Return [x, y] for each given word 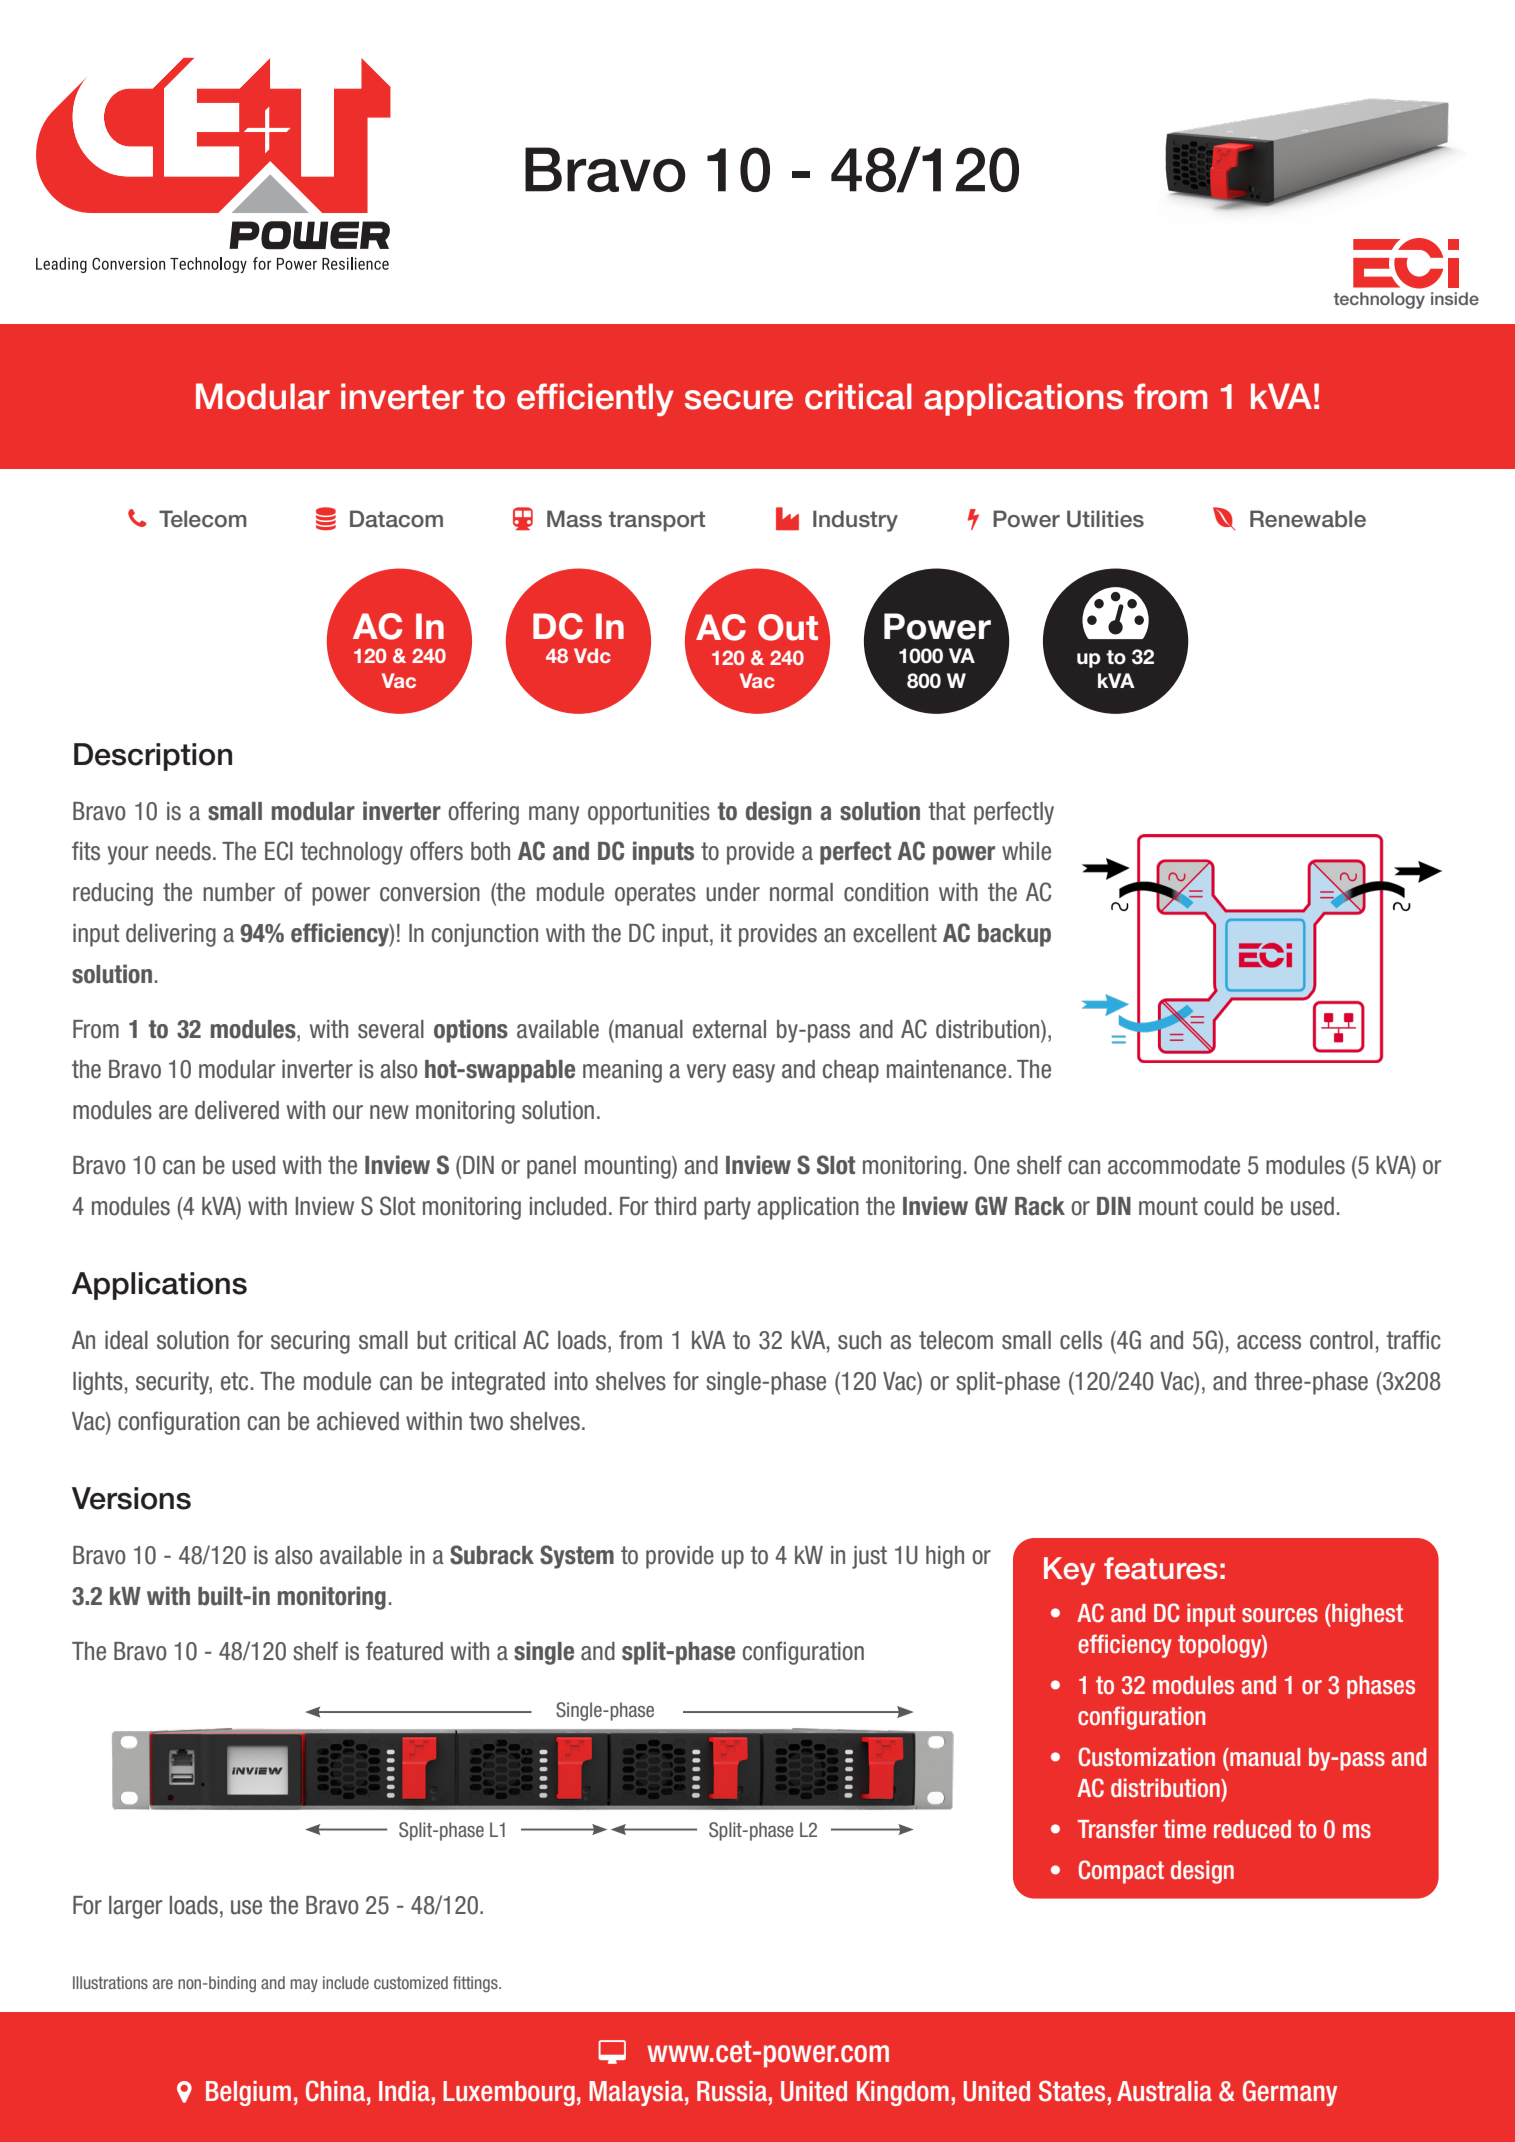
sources [1280, 1615]
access [1269, 1342]
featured [404, 1651]
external [729, 1029]
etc [234, 1381]
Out [788, 627]
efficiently [595, 399]
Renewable [1308, 519]
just [869, 1557]
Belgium [248, 2093]
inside [1455, 298]
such [859, 1340]
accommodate [1174, 1165]
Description [153, 757]
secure [739, 400]
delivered [237, 1110]
